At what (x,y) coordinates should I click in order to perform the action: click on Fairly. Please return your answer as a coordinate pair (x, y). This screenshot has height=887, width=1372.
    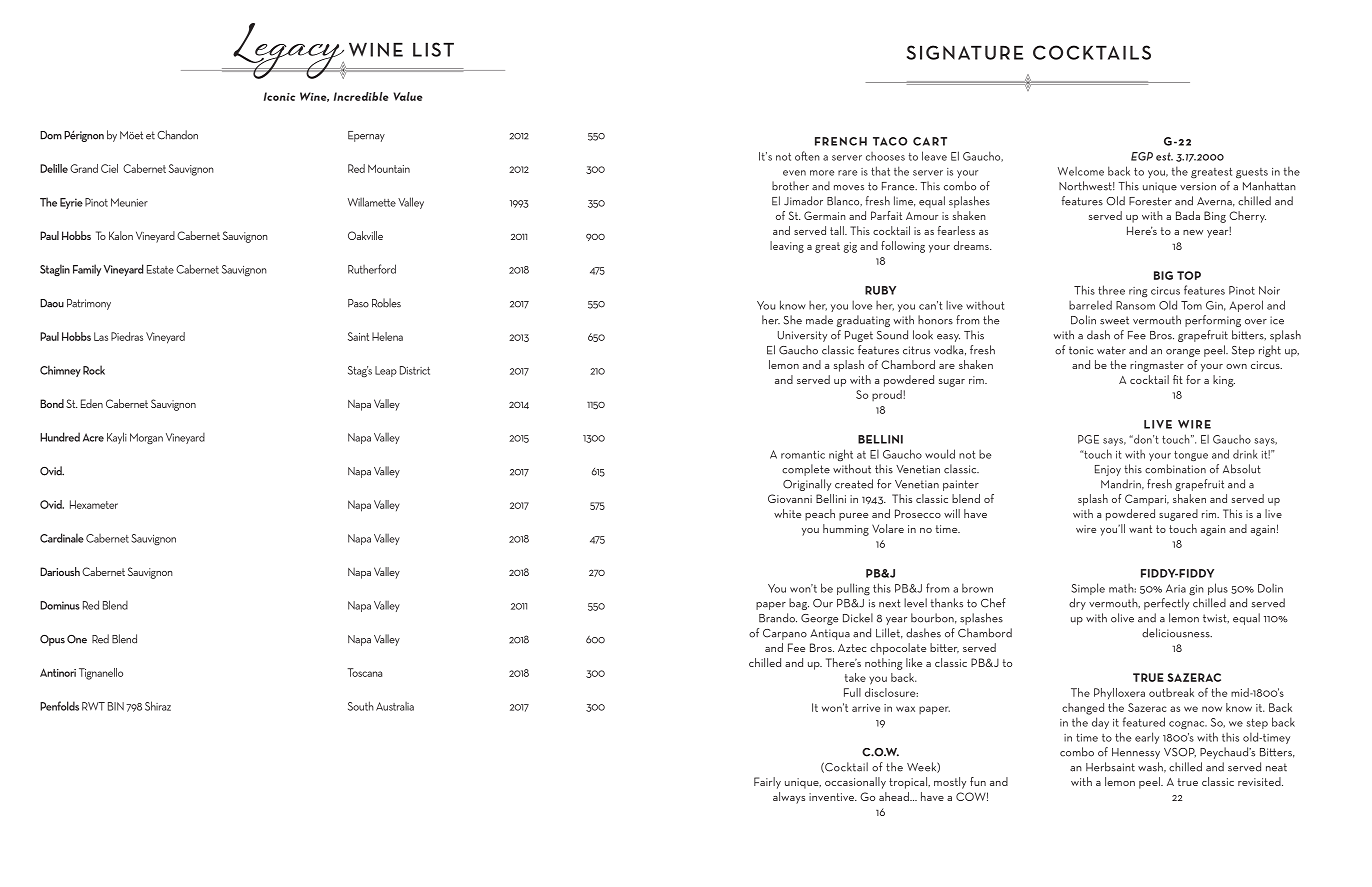
    Looking at the image, I should click on (767, 783).
